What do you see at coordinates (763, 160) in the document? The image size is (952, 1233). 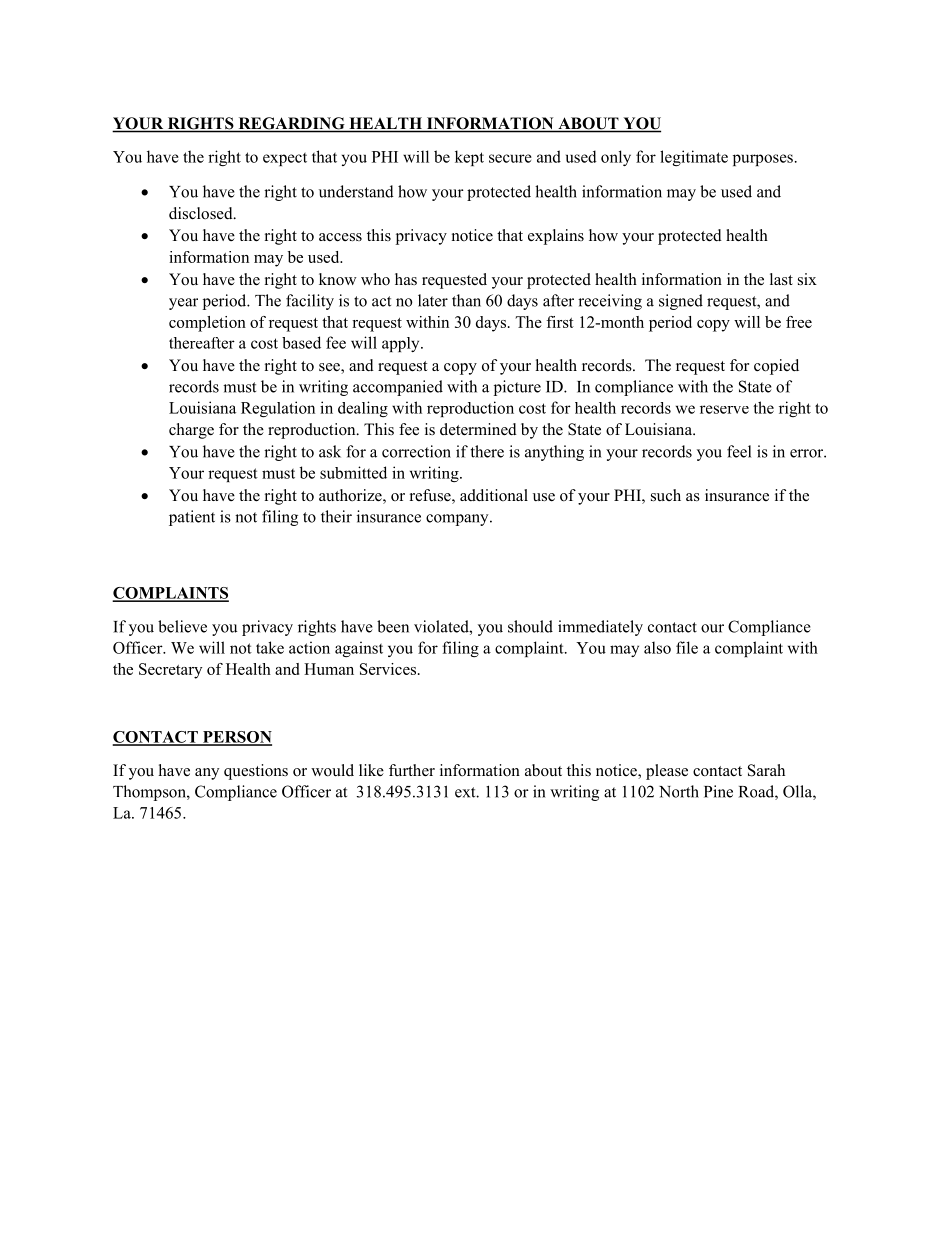 I see `purposes` at bounding box center [763, 160].
